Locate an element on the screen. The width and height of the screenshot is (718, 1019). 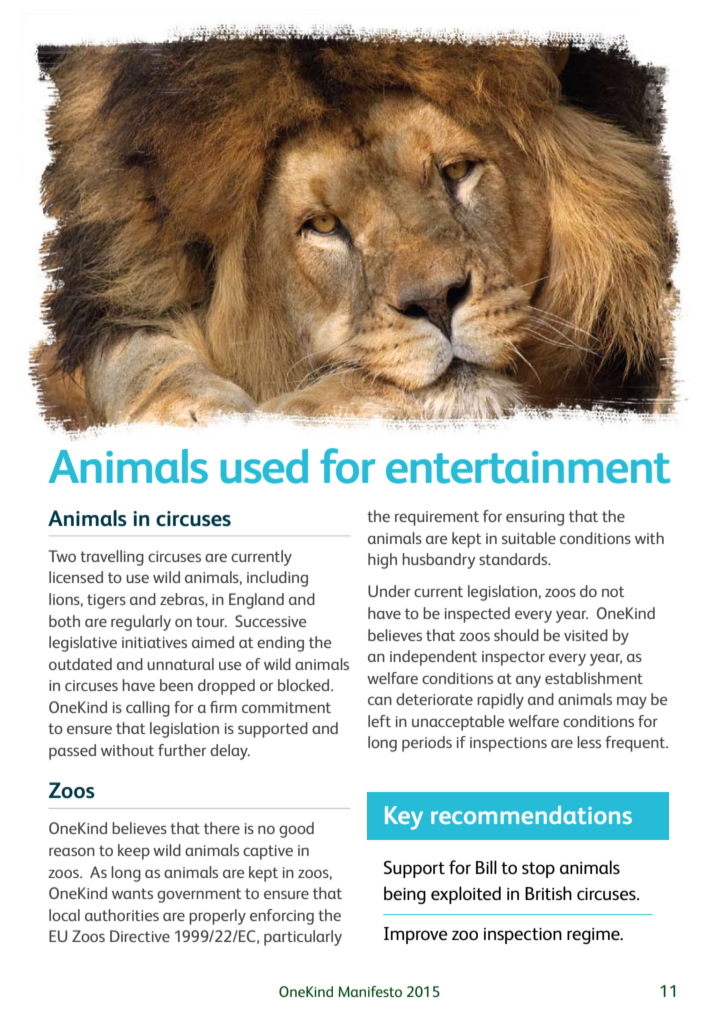
entertainment is located at coordinates (528, 467).
